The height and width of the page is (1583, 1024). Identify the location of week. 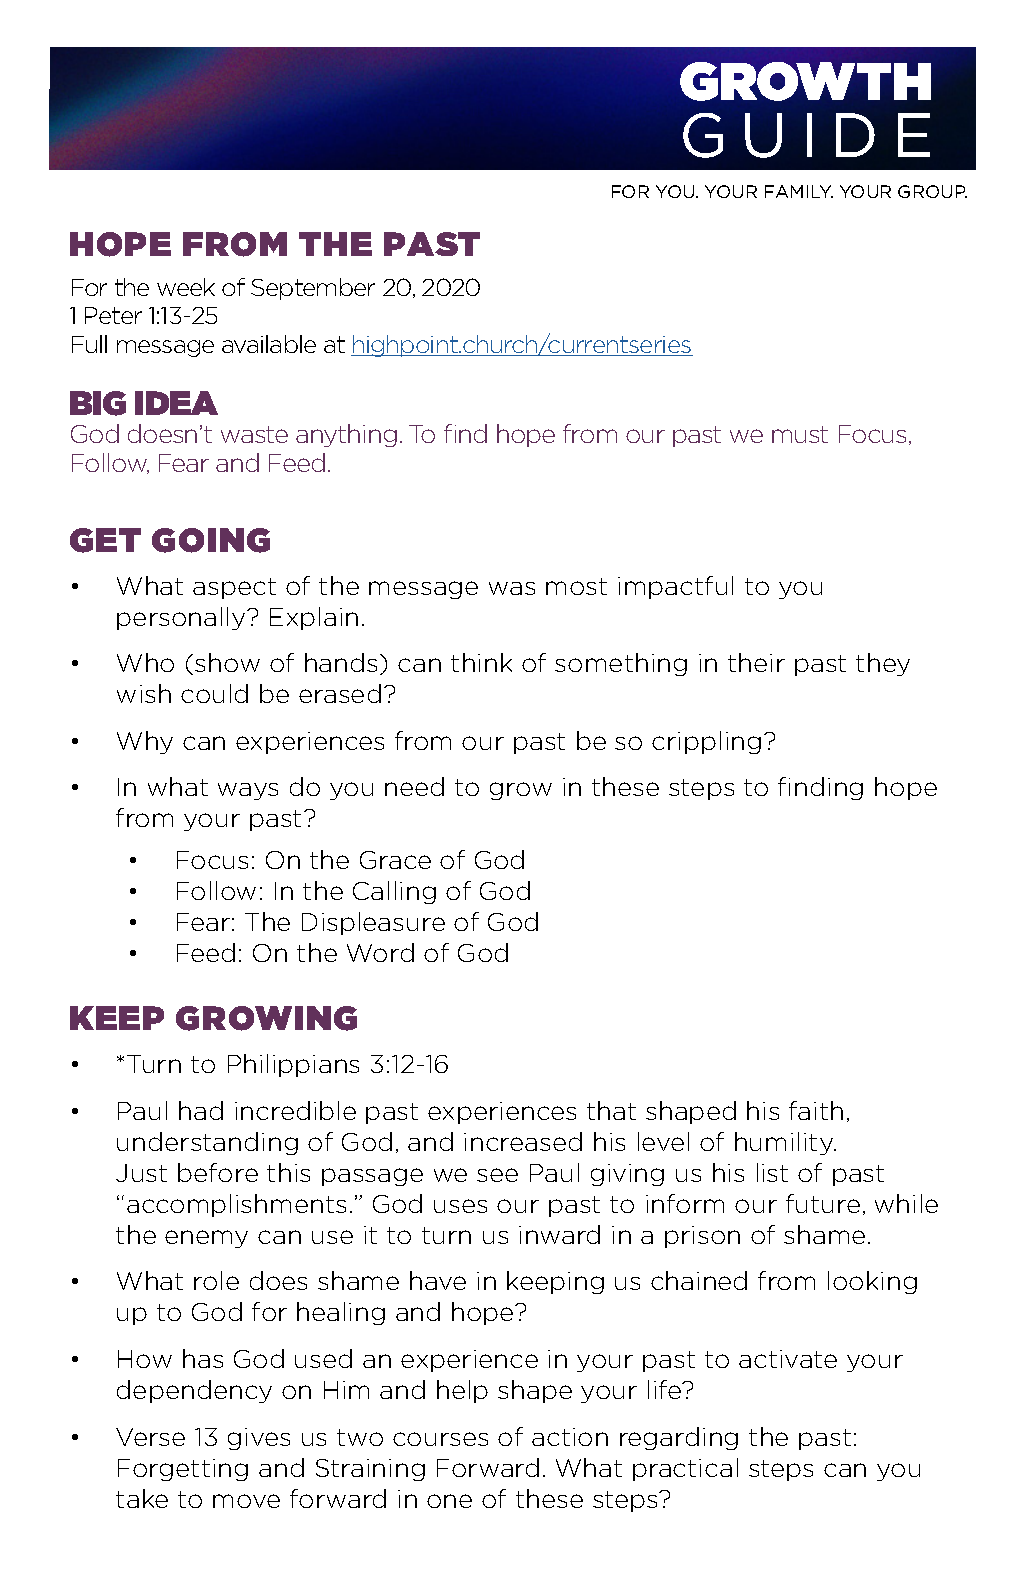
(186, 287).
